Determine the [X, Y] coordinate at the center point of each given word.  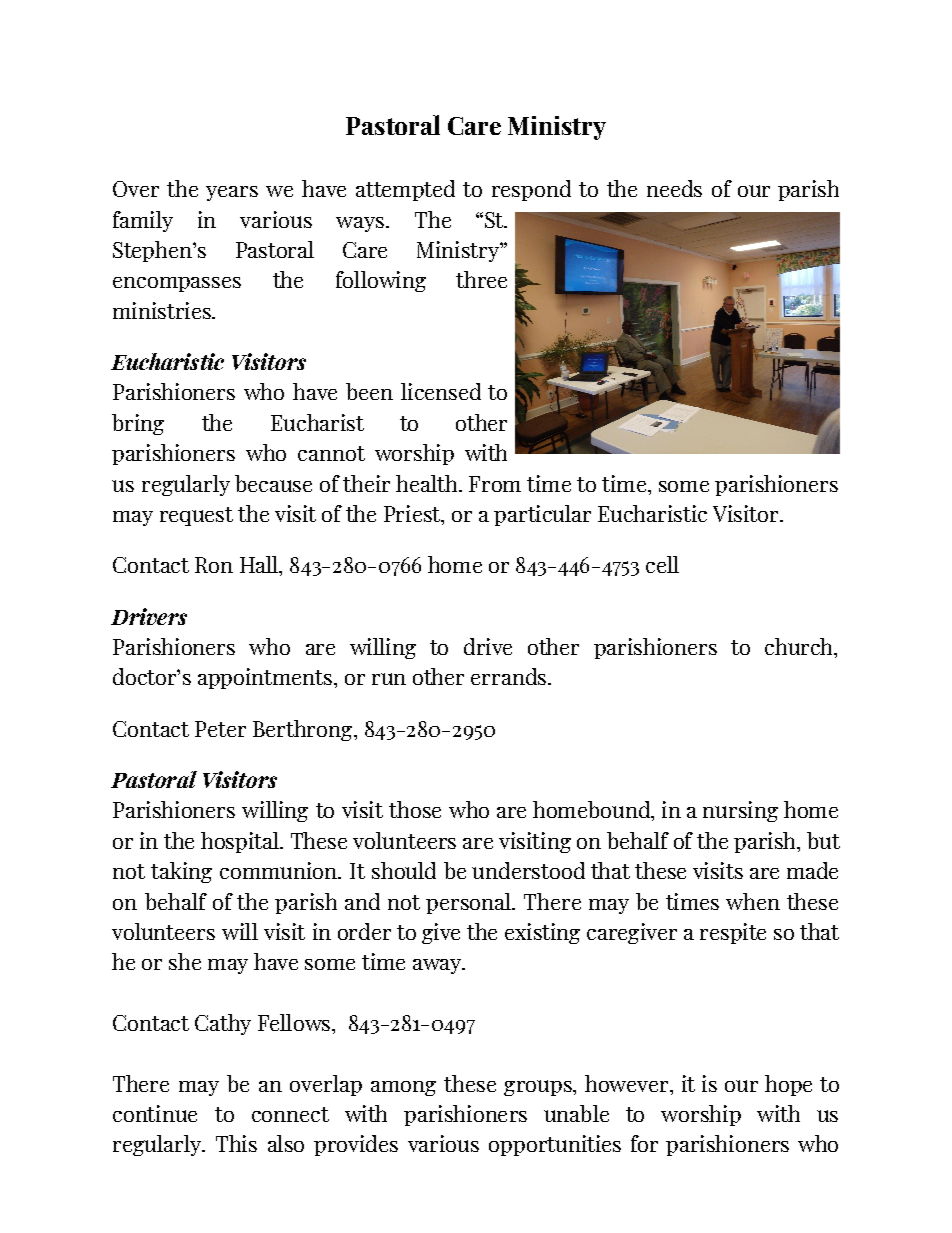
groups [539, 1088]
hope [788, 1085]
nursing [740, 811]
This [236, 1143]
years [232, 193]
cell [662, 564]
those [415, 809]
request [196, 516]
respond [531, 190]
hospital [241, 842]
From [495, 484]
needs [674, 188]
